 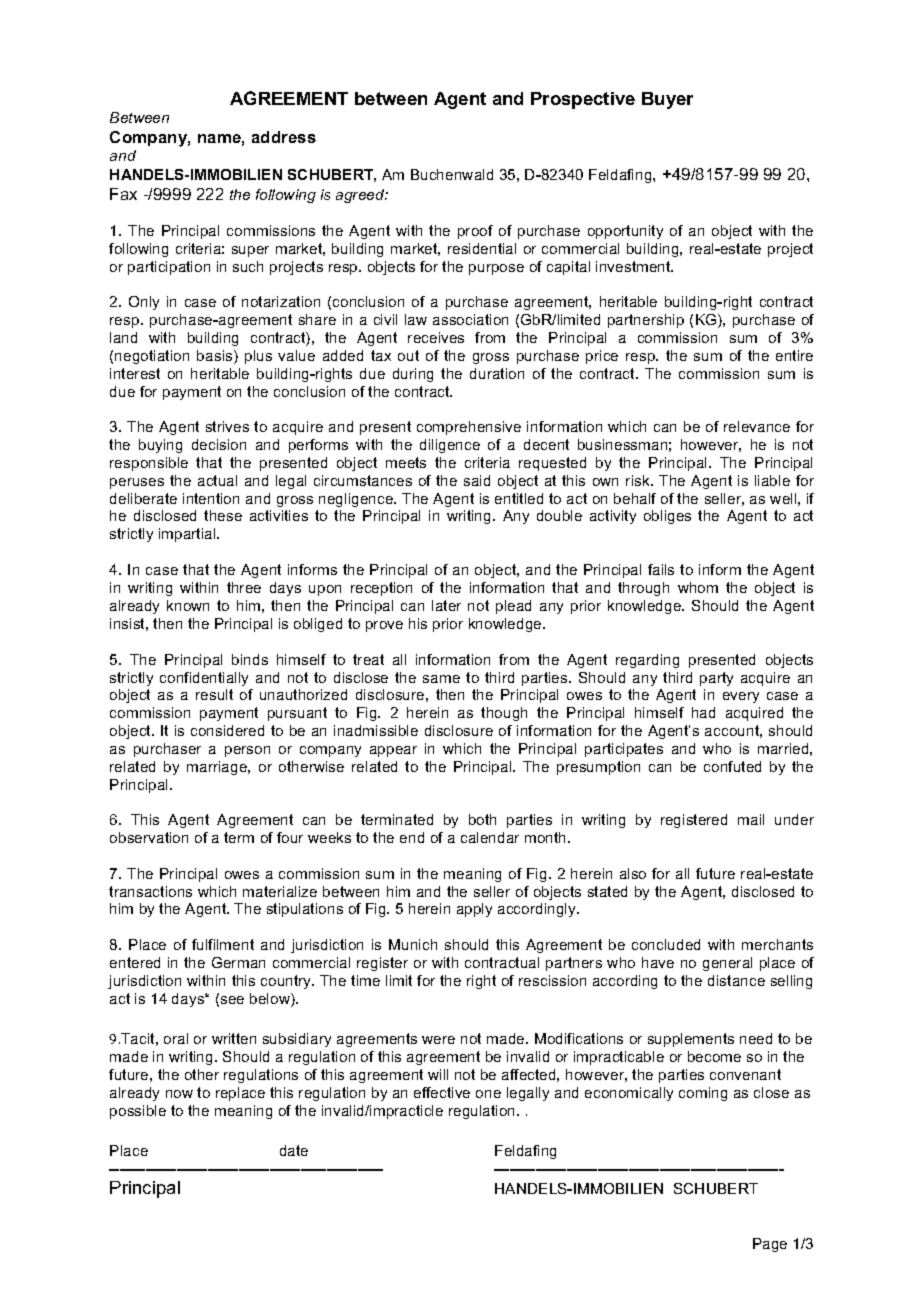 What do you see at coordinates (482, 819) in the image?
I see `both` at bounding box center [482, 819].
